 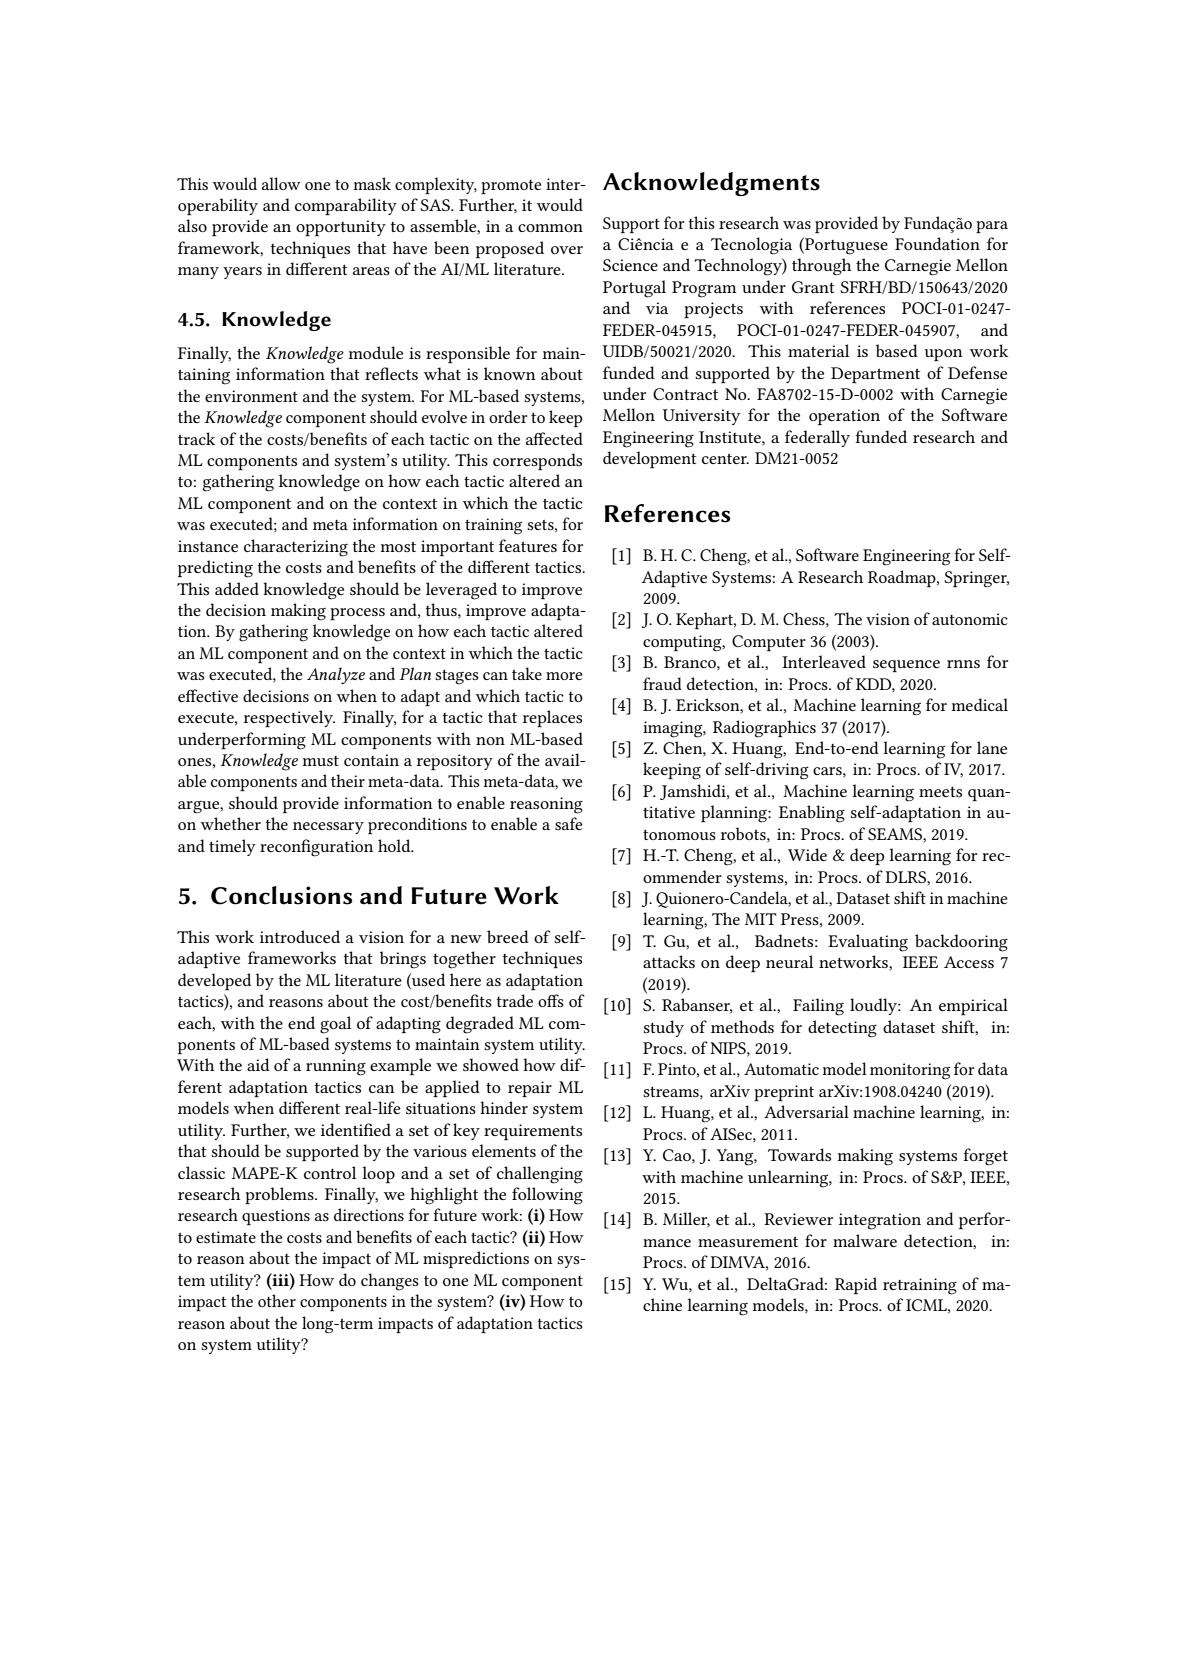 I want to click on Rapid, so click(x=856, y=1285).
